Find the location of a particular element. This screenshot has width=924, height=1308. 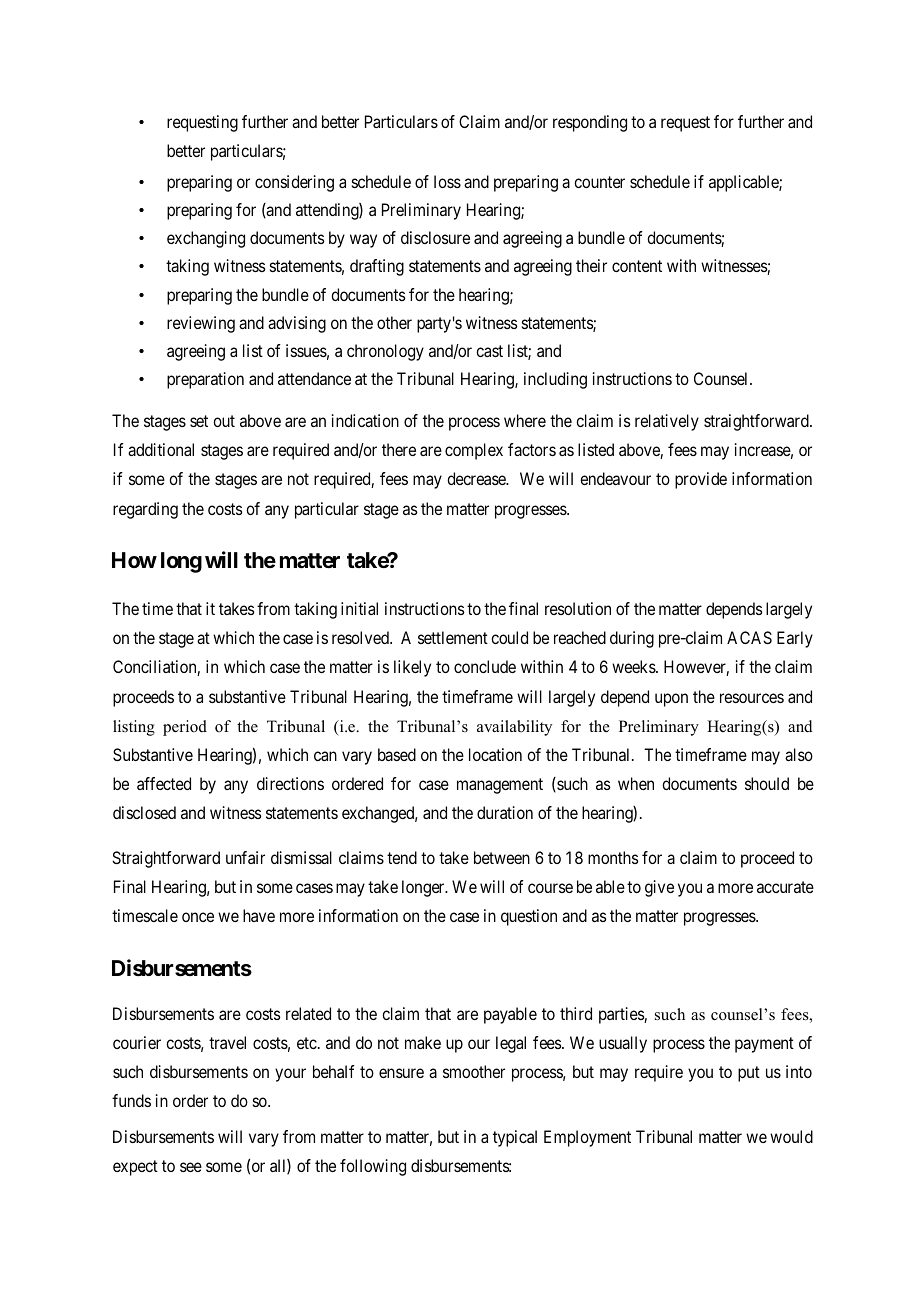

considering is located at coordinates (294, 183).
